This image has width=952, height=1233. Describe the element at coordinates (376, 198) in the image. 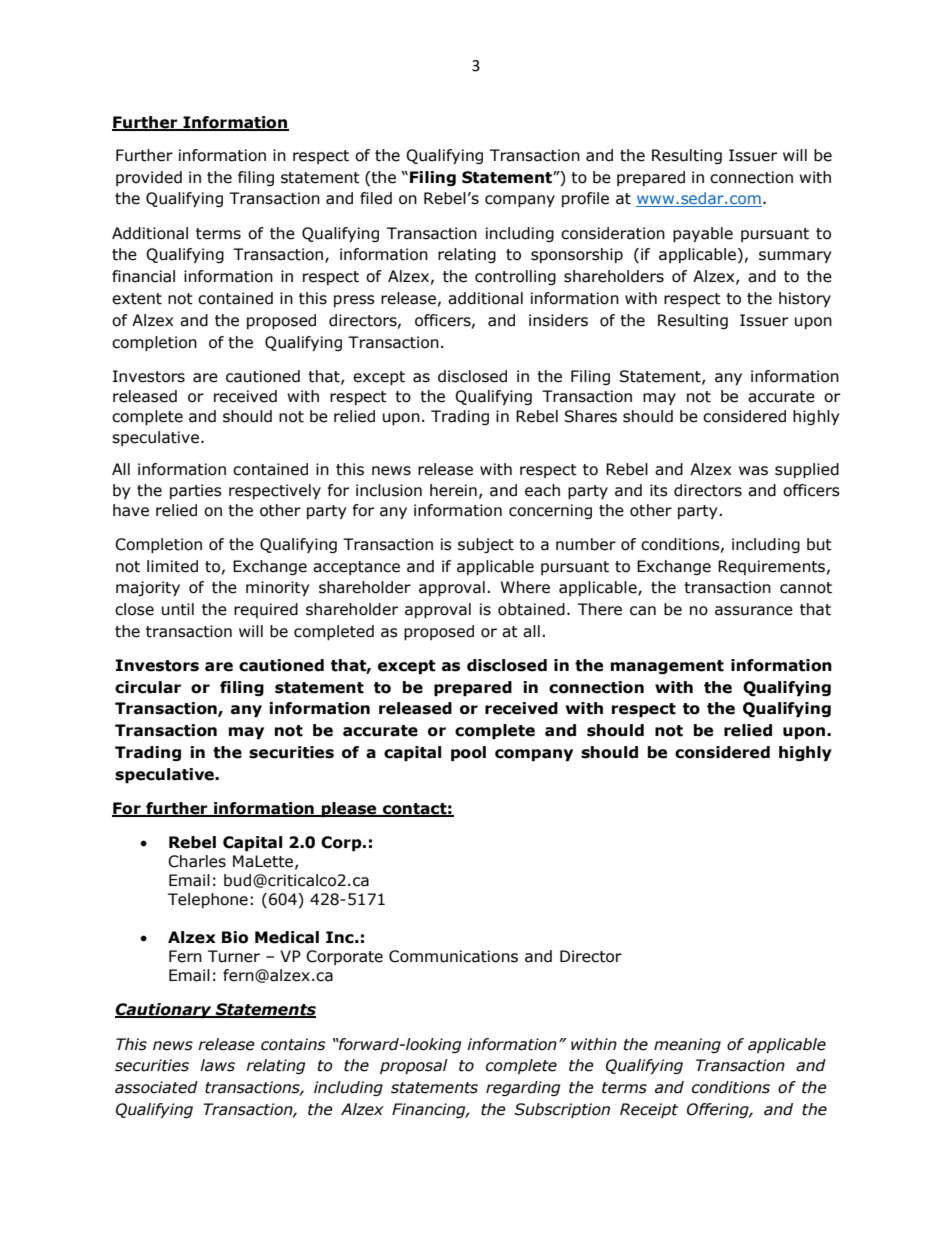

I see `filed` at that location.
